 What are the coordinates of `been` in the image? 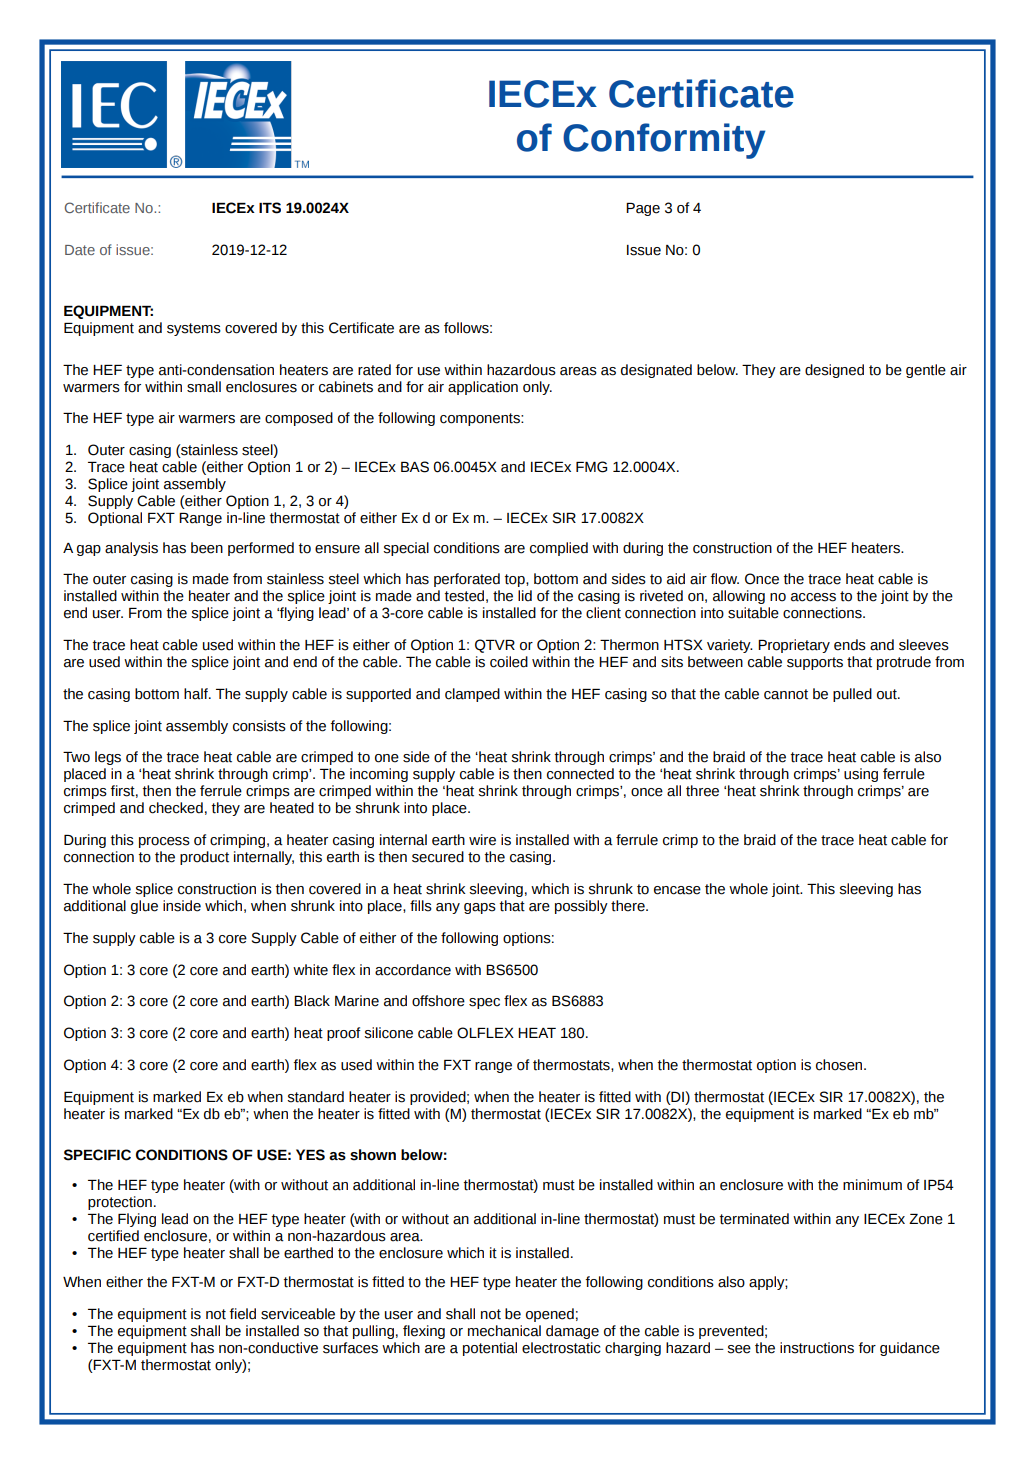 It's located at (207, 548).
